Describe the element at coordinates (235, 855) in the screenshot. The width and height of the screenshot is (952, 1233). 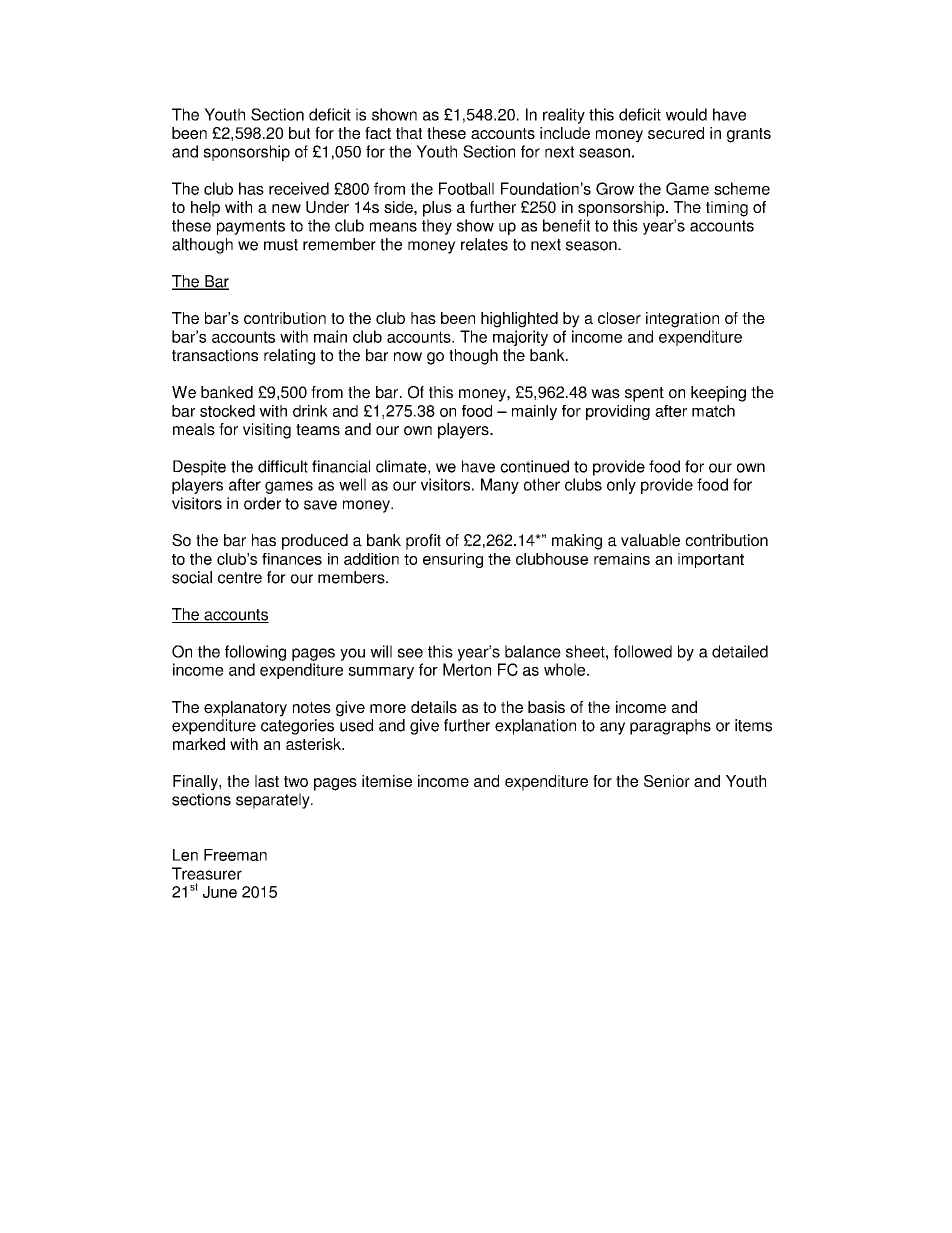
I see `Freeman` at that location.
